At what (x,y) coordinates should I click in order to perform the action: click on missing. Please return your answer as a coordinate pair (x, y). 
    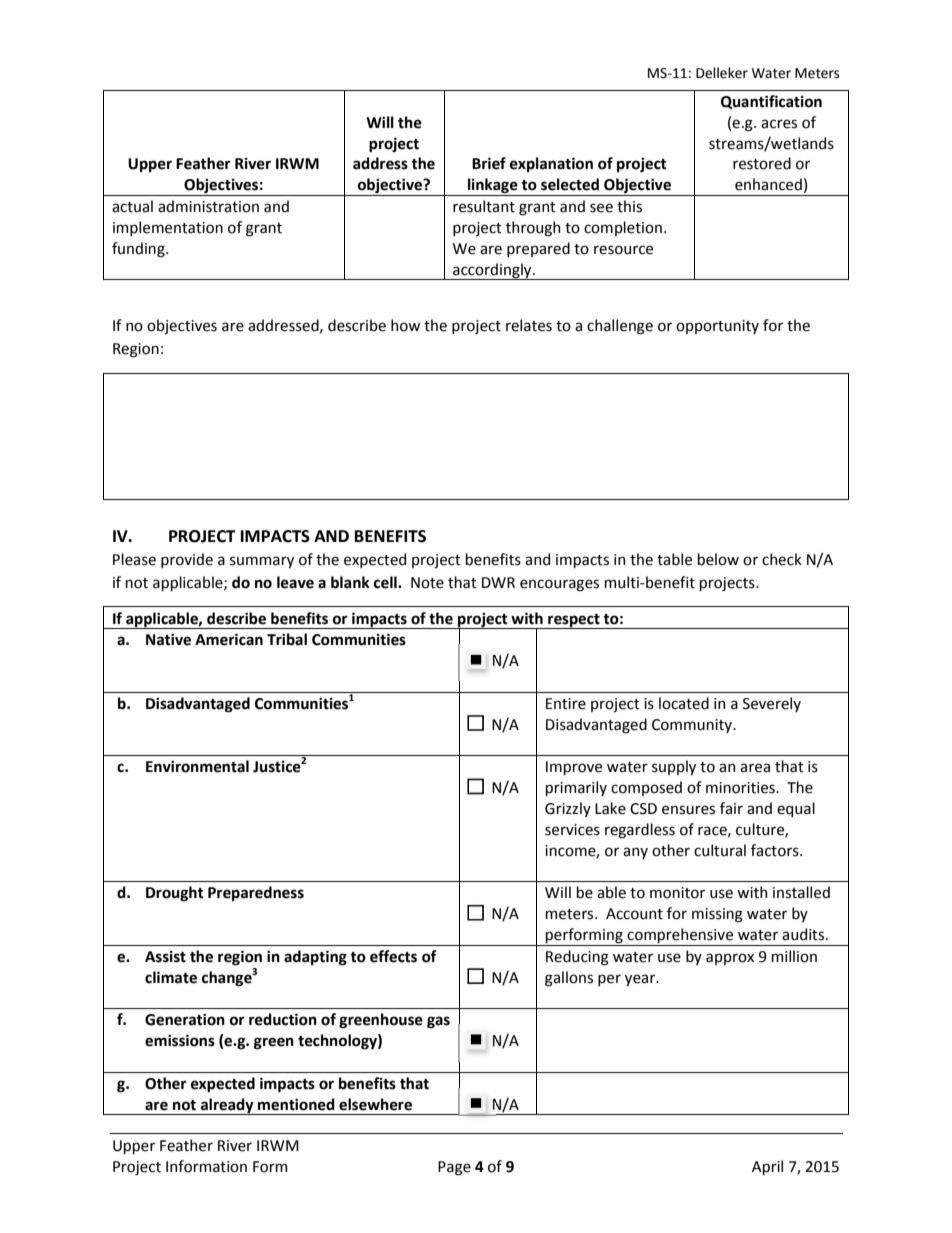
    Looking at the image, I should click on (717, 915).
